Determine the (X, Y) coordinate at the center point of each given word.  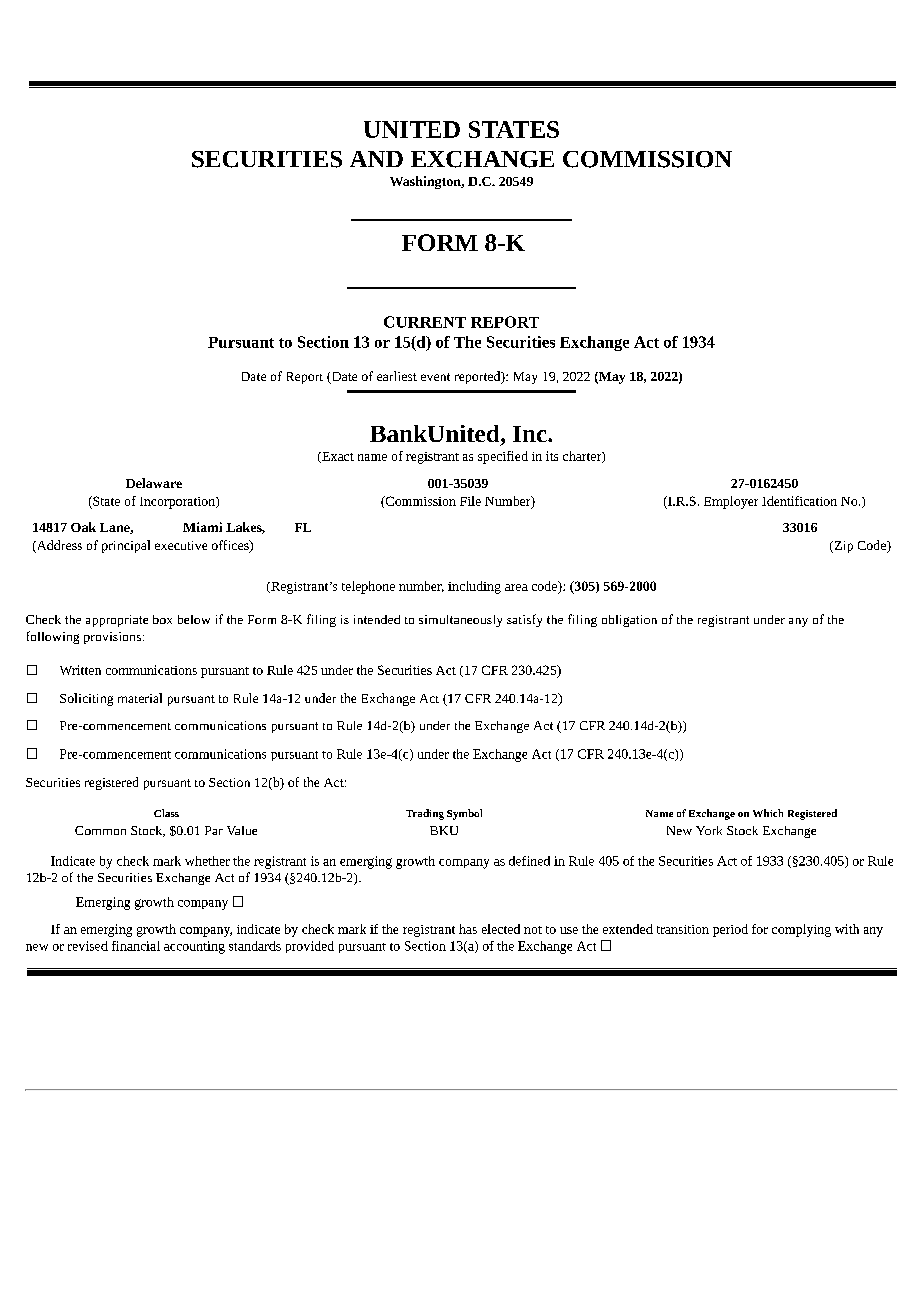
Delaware (154, 483)
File (470, 501)
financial (136, 946)
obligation (629, 621)
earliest (397, 376)
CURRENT (425, 322)
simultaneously (460, 621)
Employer (731, 502)
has (468, 929)
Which (768, 813)
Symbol (464, 814)
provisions (112, 638)
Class (166, 813)
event (435, 377)
